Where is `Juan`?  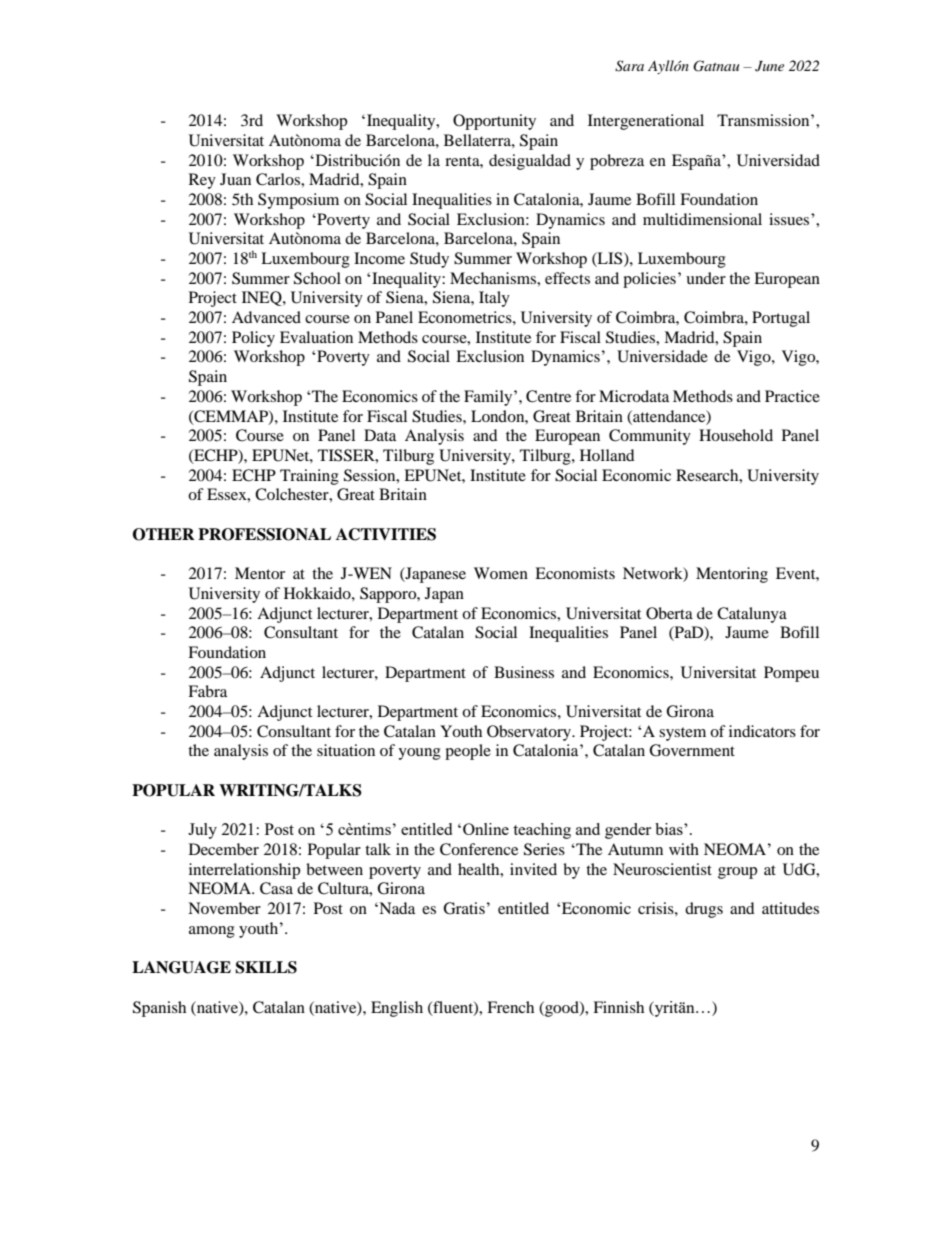 Juan is located at coordinates (235, 179).
